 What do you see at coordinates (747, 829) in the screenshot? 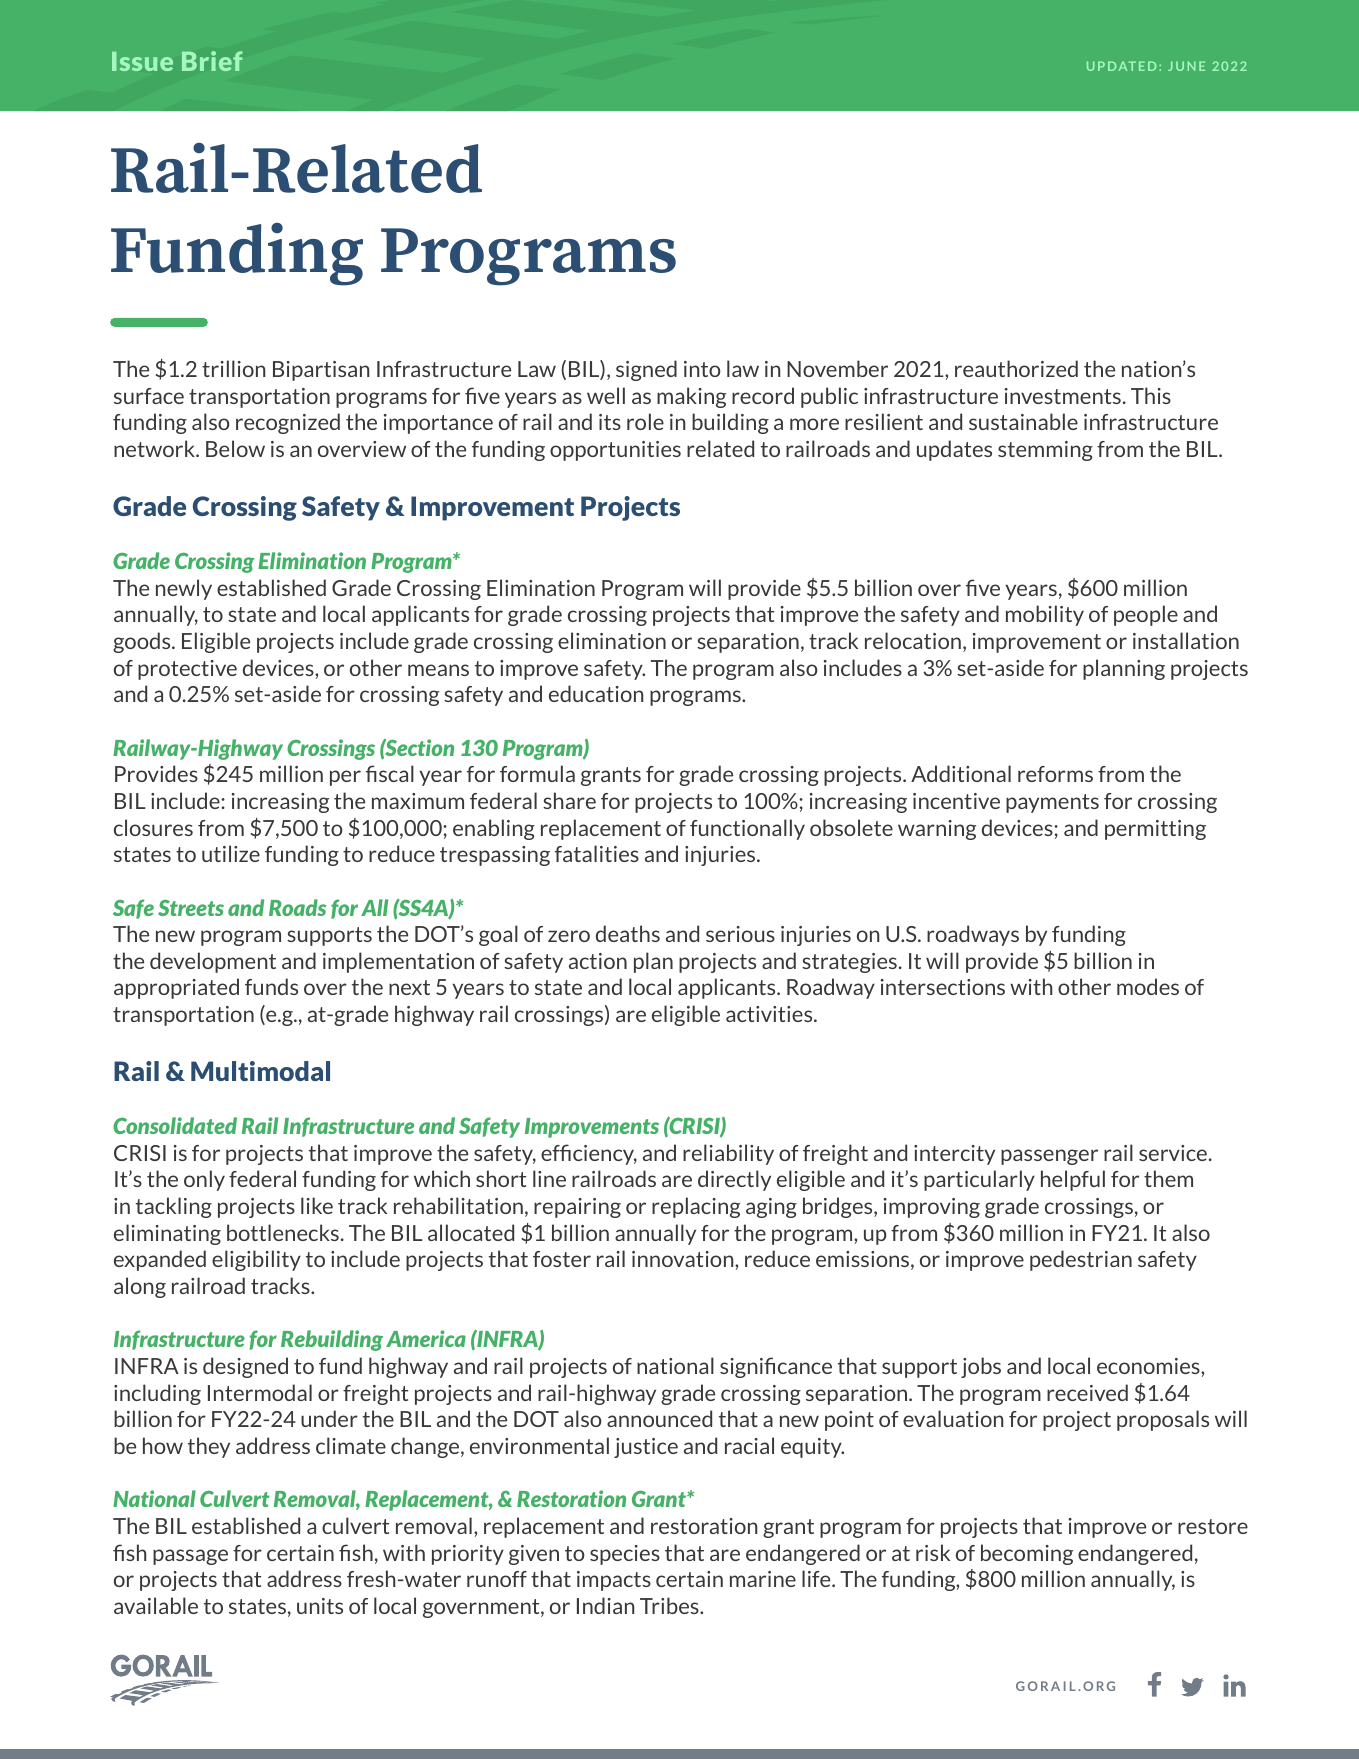
I see `functionally` at bounding box center [747, 829].
